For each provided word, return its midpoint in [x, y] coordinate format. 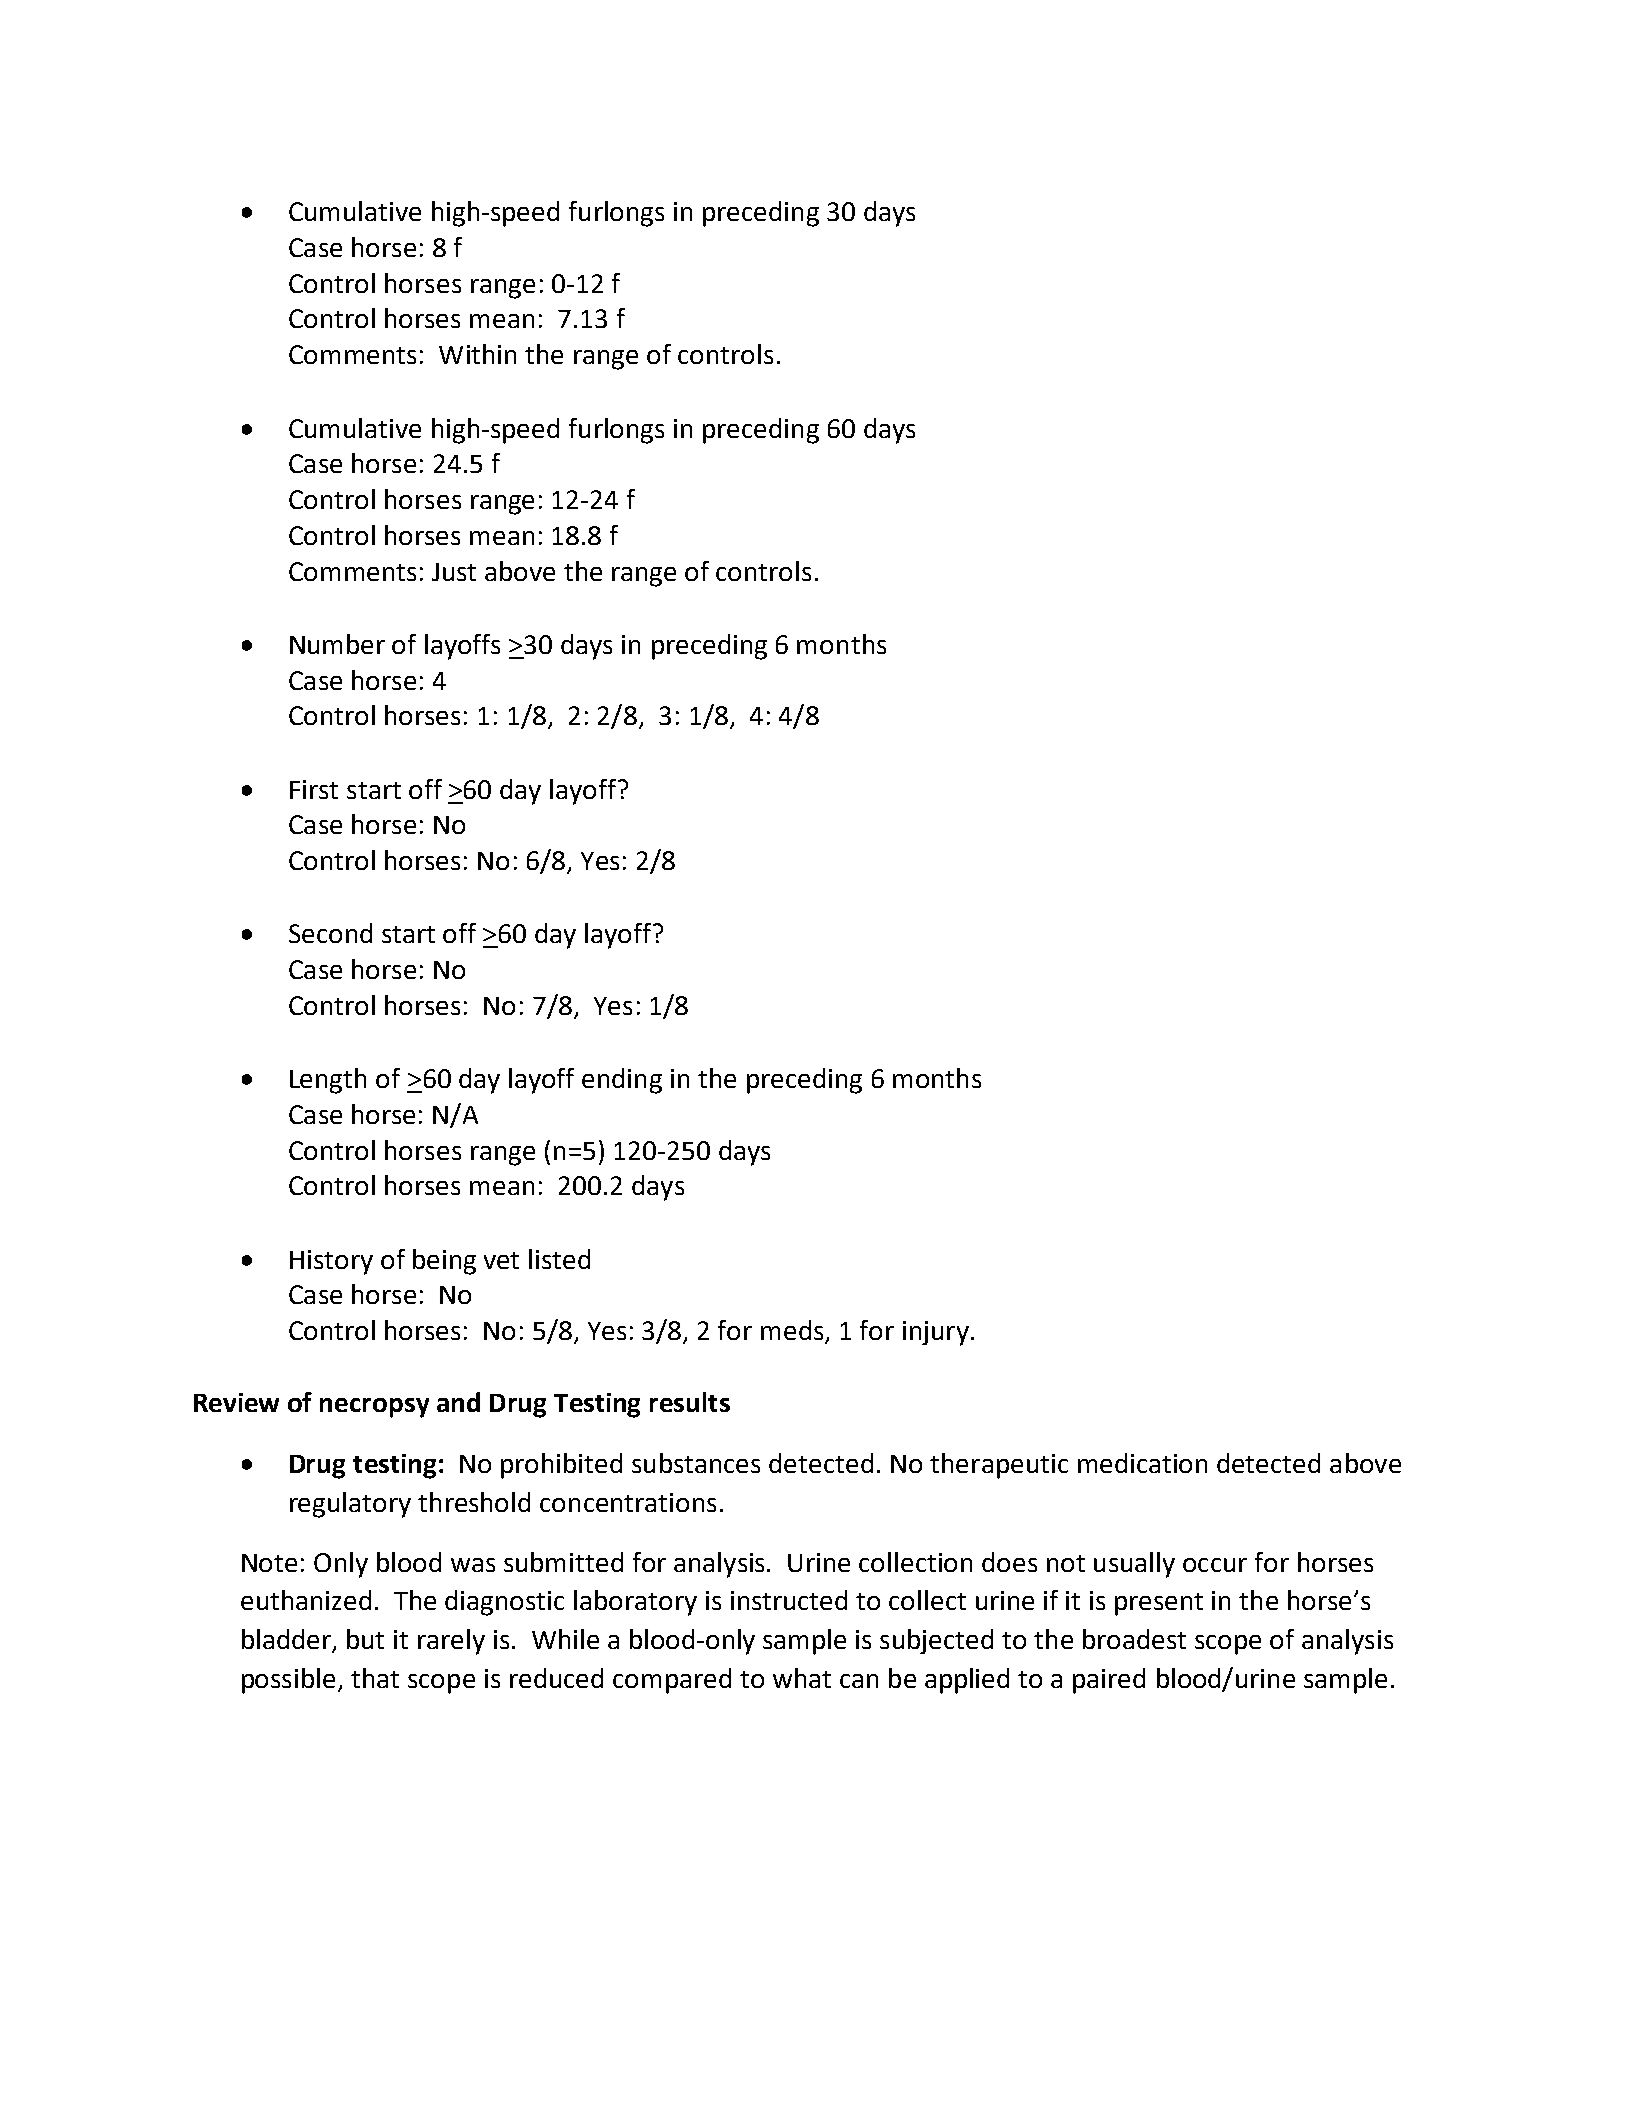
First [314, 789]
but [365, 1639]
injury [936, 1333]
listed [559, 1259]
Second [330, 933]
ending [622, 1081]
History [331, 1262]
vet [501, 1260]
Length [328, 1081]
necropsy [374, 1408]
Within [477, 354]
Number [337, 644]
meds [793, 1331]
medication [1142, 1463]
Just [454, 572]
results [690, 1402]
